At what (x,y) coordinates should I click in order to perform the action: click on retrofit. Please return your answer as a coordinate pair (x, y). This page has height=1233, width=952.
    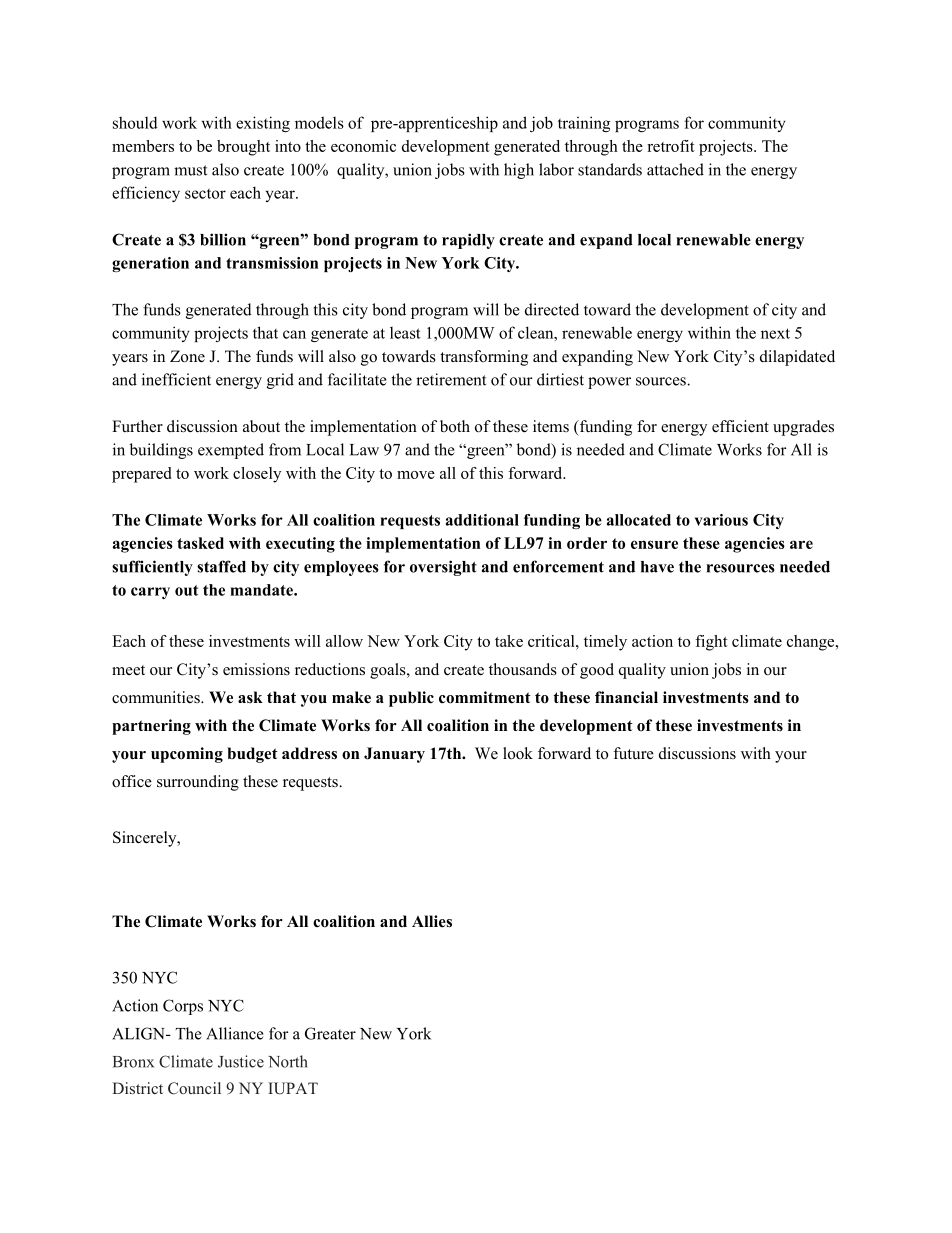
    Looking at the image, I should click on (671, 146).
